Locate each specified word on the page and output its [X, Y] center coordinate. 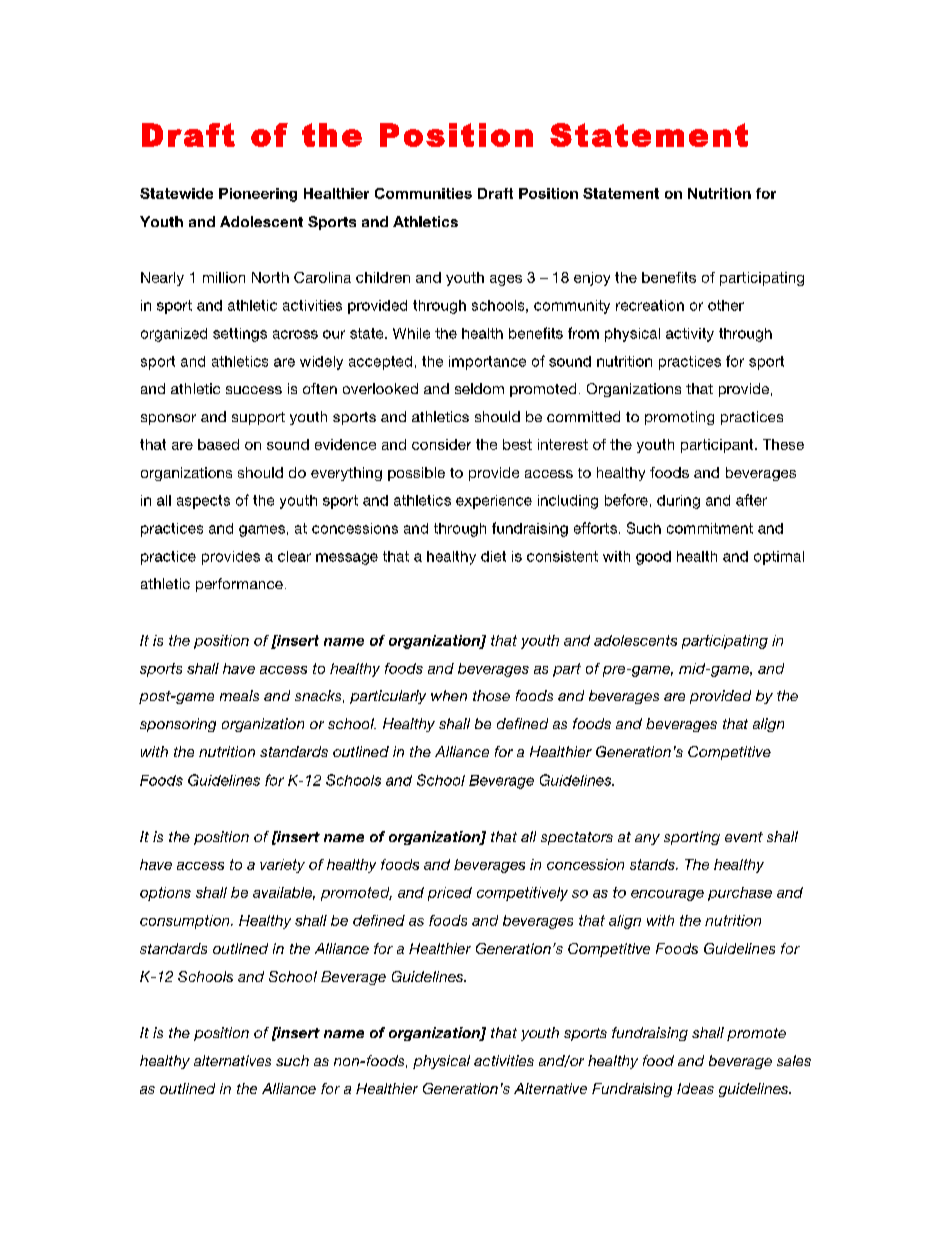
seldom [479, 388]
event [744, 837]
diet [493, 556]
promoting [679, 418]
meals [239, 695]
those [491, 695]
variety [282, 866]
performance [239, 585]
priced [450, 894]
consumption [186, 922]
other [726, 305]
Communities [423, 193]
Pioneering [258, 195]
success [254, 390]
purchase [740, 894]
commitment [710, 528]
